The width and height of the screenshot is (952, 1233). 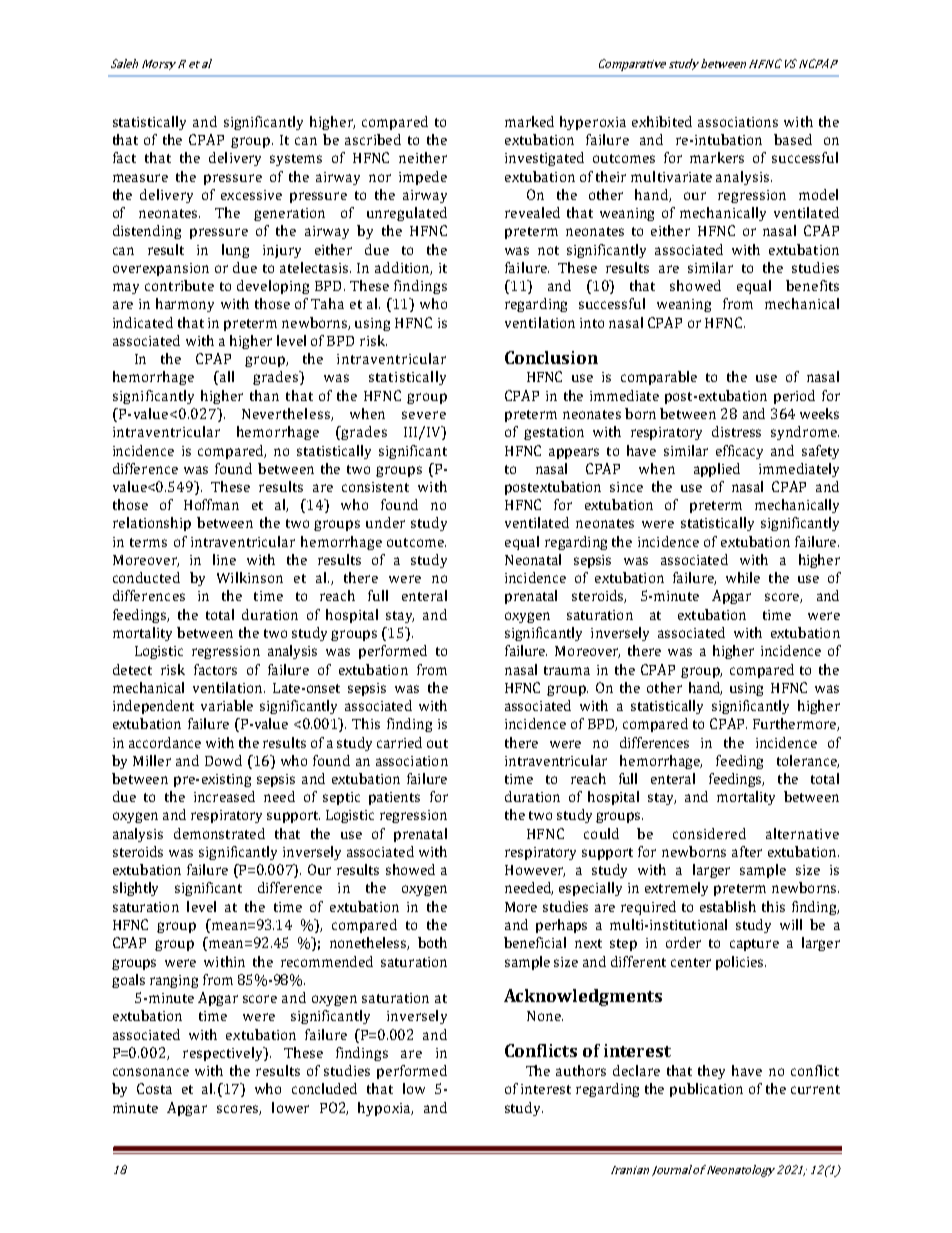 What do you see at coordinates (424, 415) in the screenshot?
I see `severe` at bounding box center [424, 415].
